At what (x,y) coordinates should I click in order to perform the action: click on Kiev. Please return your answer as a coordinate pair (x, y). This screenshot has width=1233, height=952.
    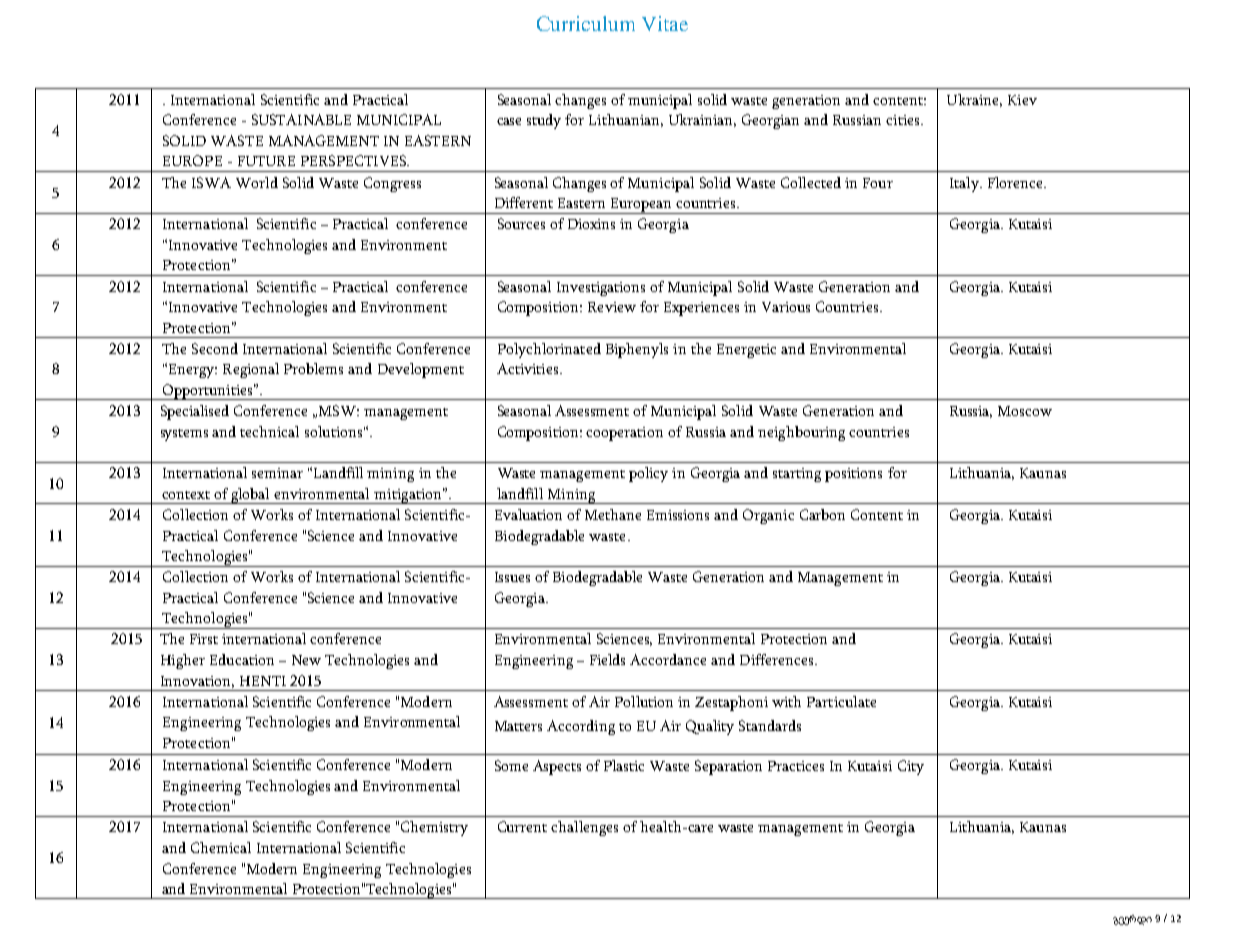
    Looking at the image, I should click on (1022, 100).
